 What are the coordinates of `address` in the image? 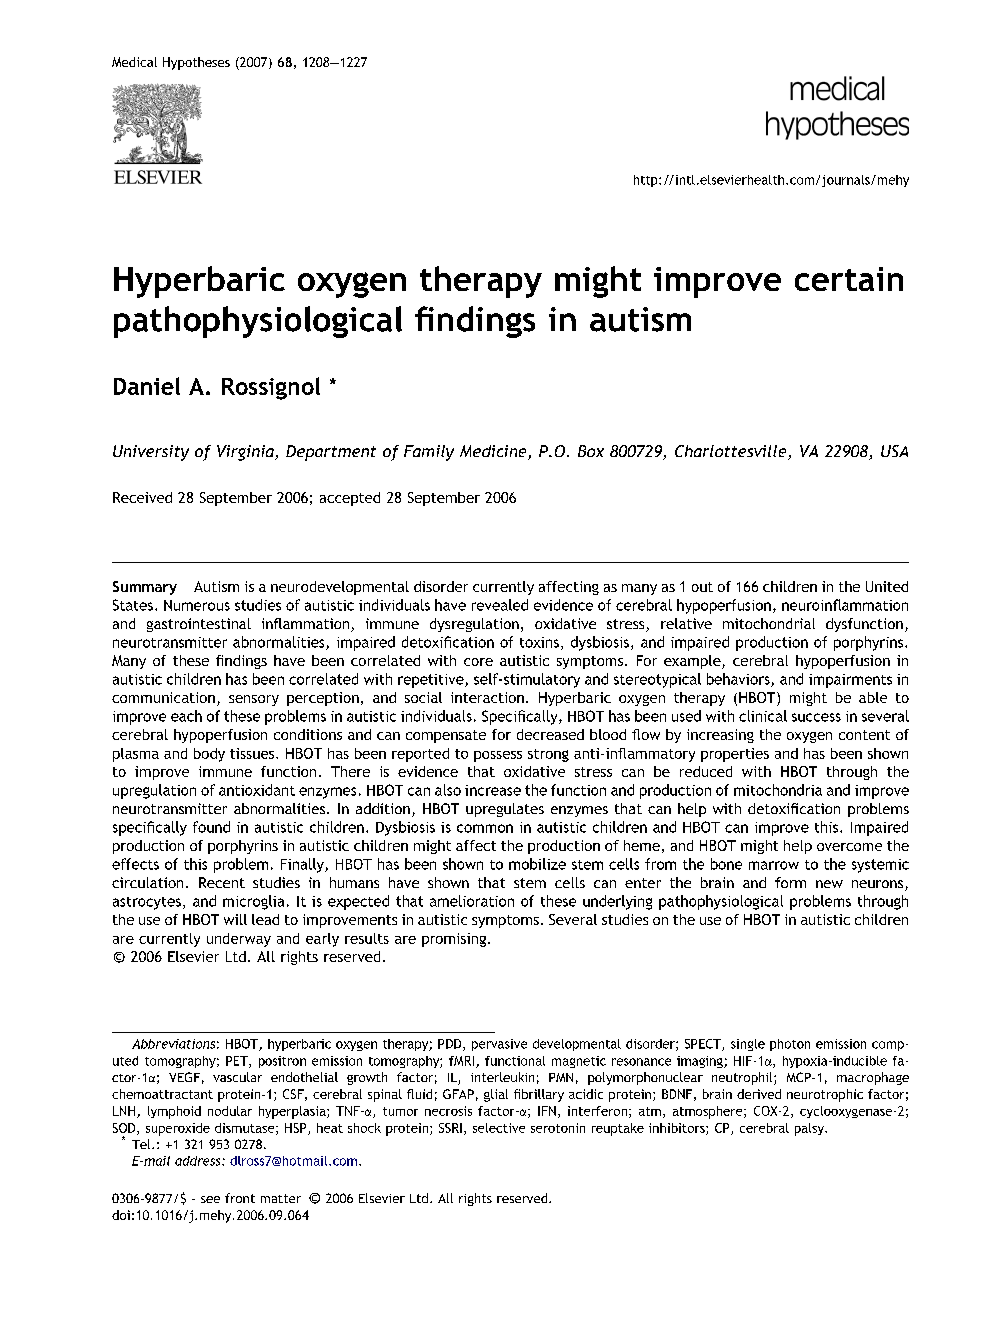 It's located at (199, 1161).
